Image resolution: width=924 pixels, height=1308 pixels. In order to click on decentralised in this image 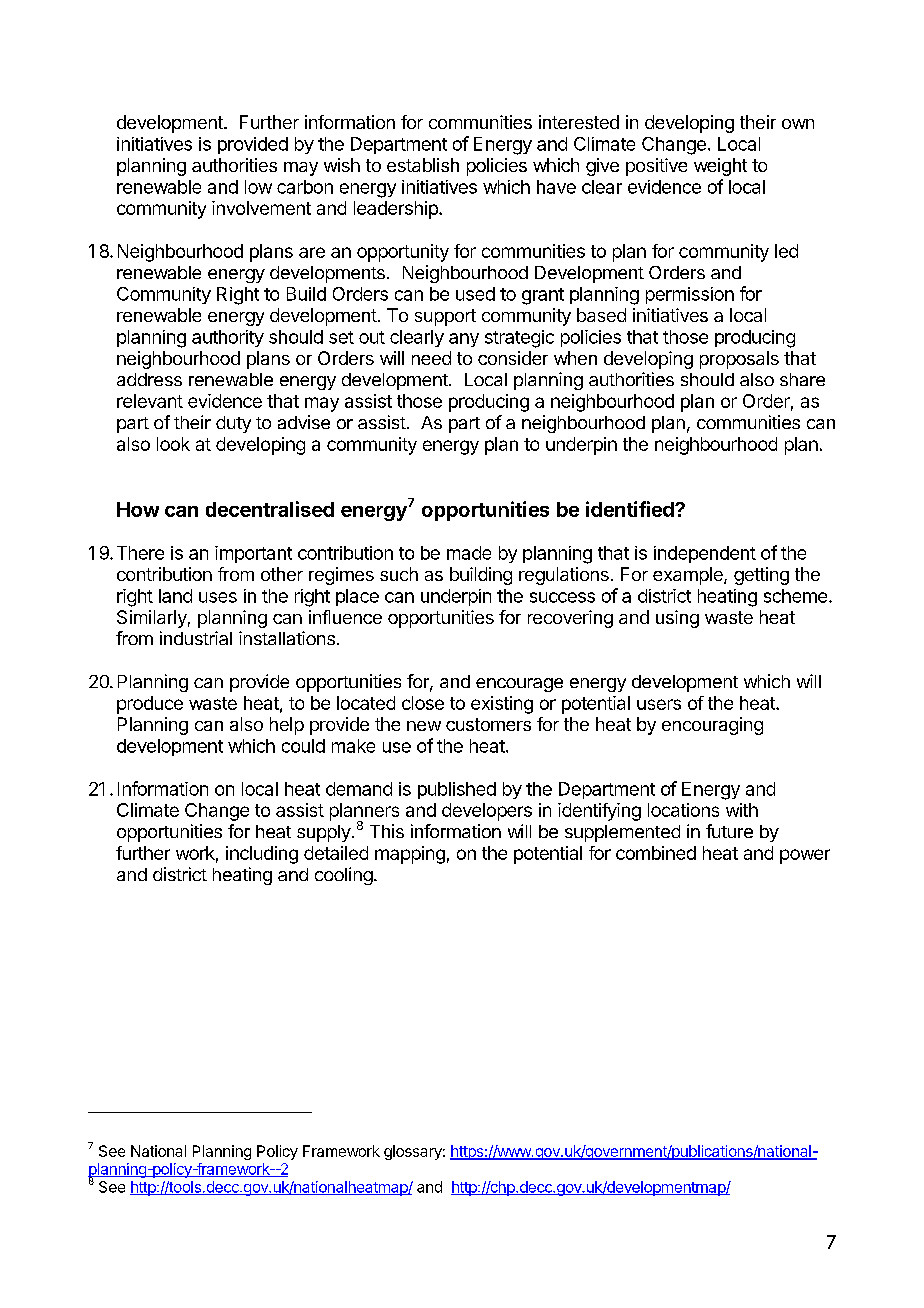, I will do `click(270, 509)`.
